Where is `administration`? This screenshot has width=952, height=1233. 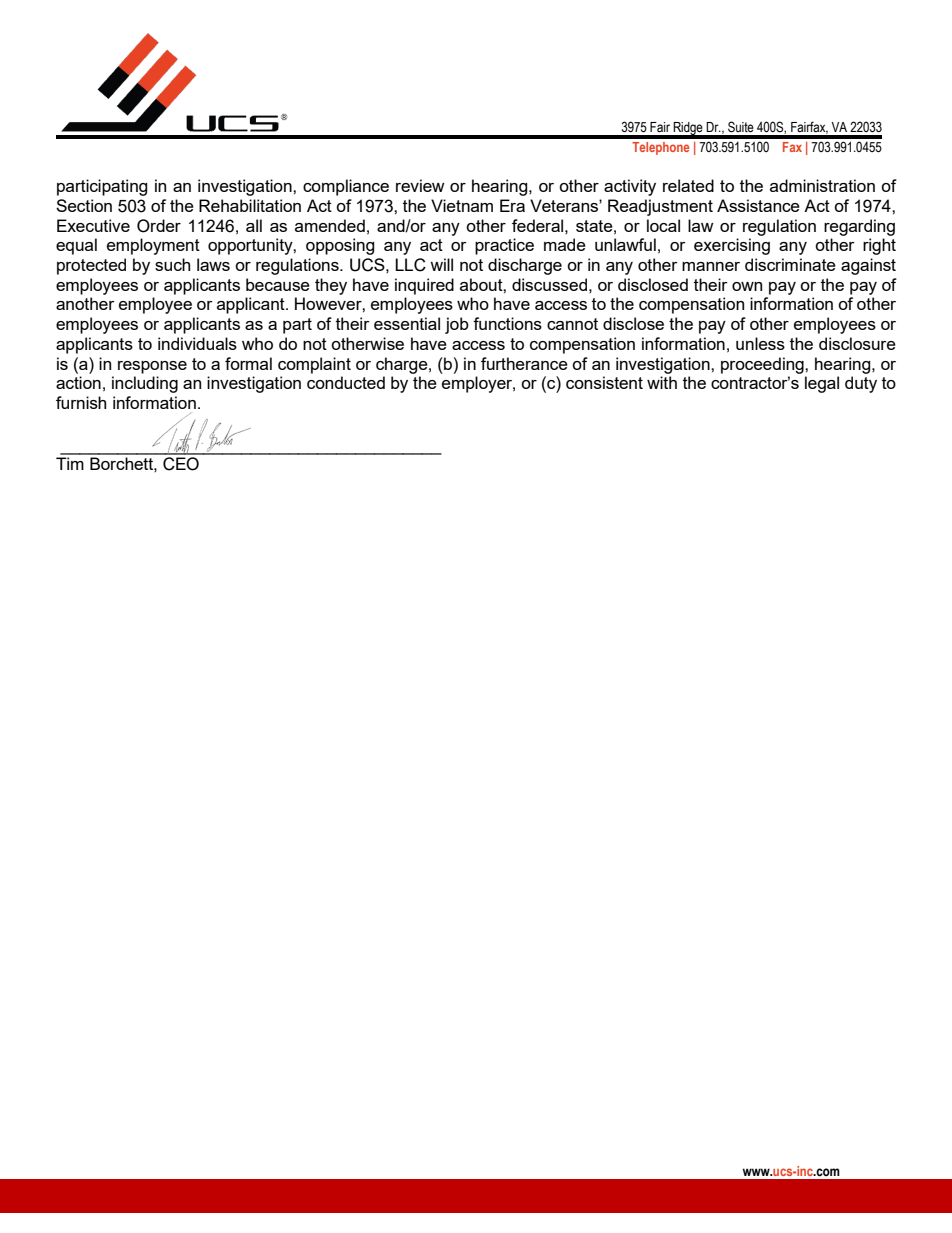
administration is located at coordinates (822, 185).
